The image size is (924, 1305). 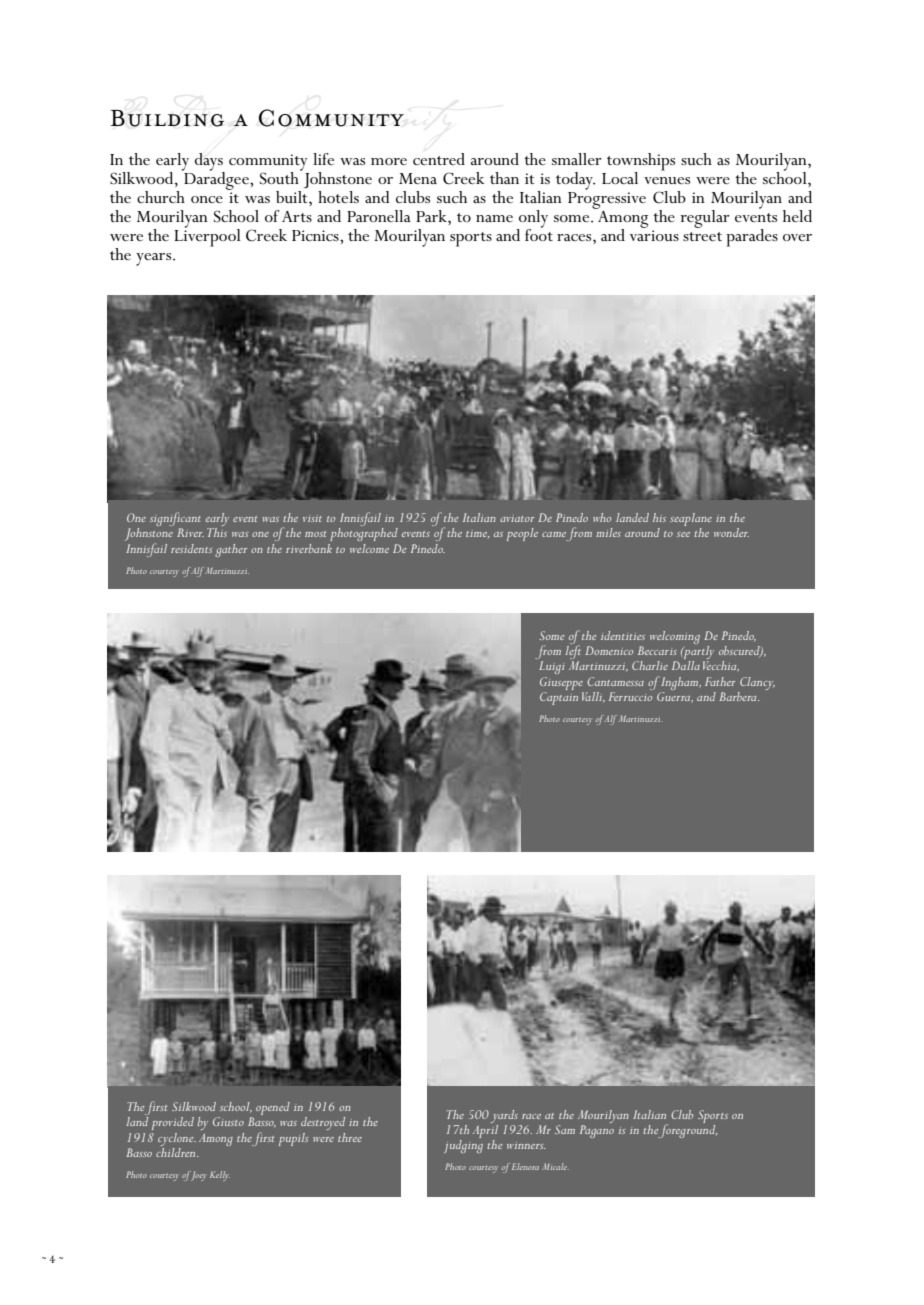 What do you see at coordinates (228, 1121) in the screenshot?
I see `Giusto` at bounding box center [228, 1121].
